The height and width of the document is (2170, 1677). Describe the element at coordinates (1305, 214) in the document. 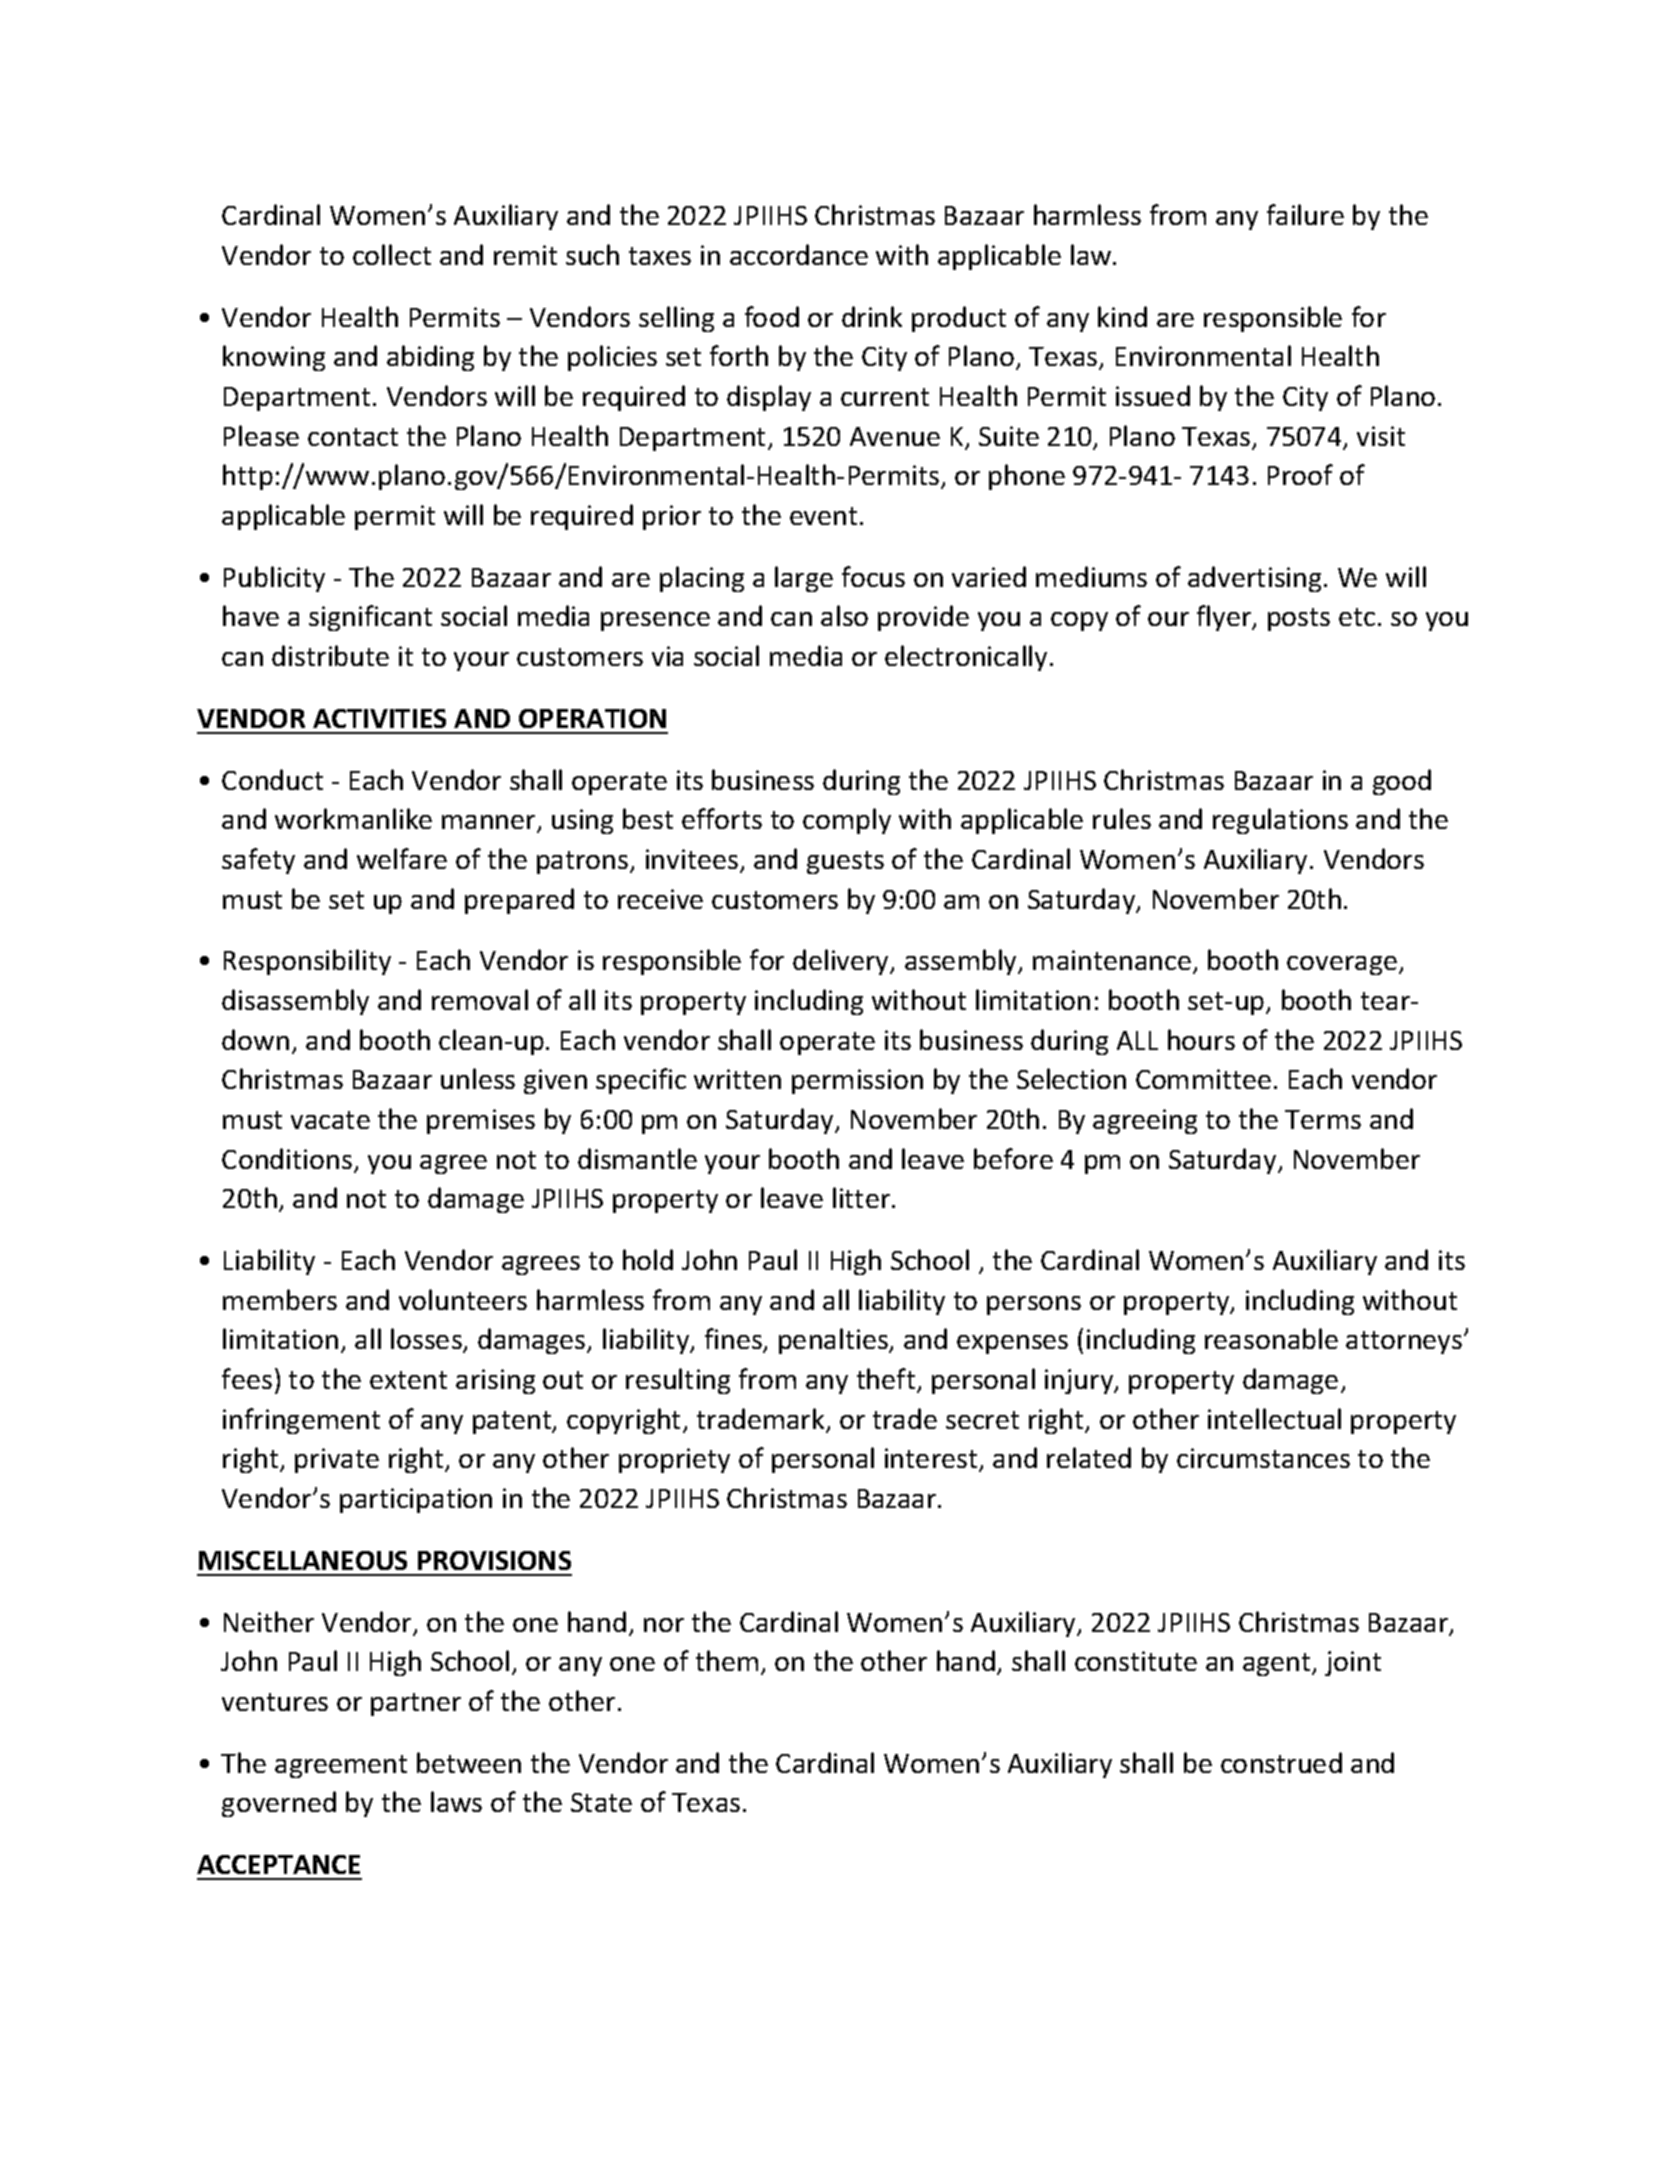

I see `failure` at that location.
